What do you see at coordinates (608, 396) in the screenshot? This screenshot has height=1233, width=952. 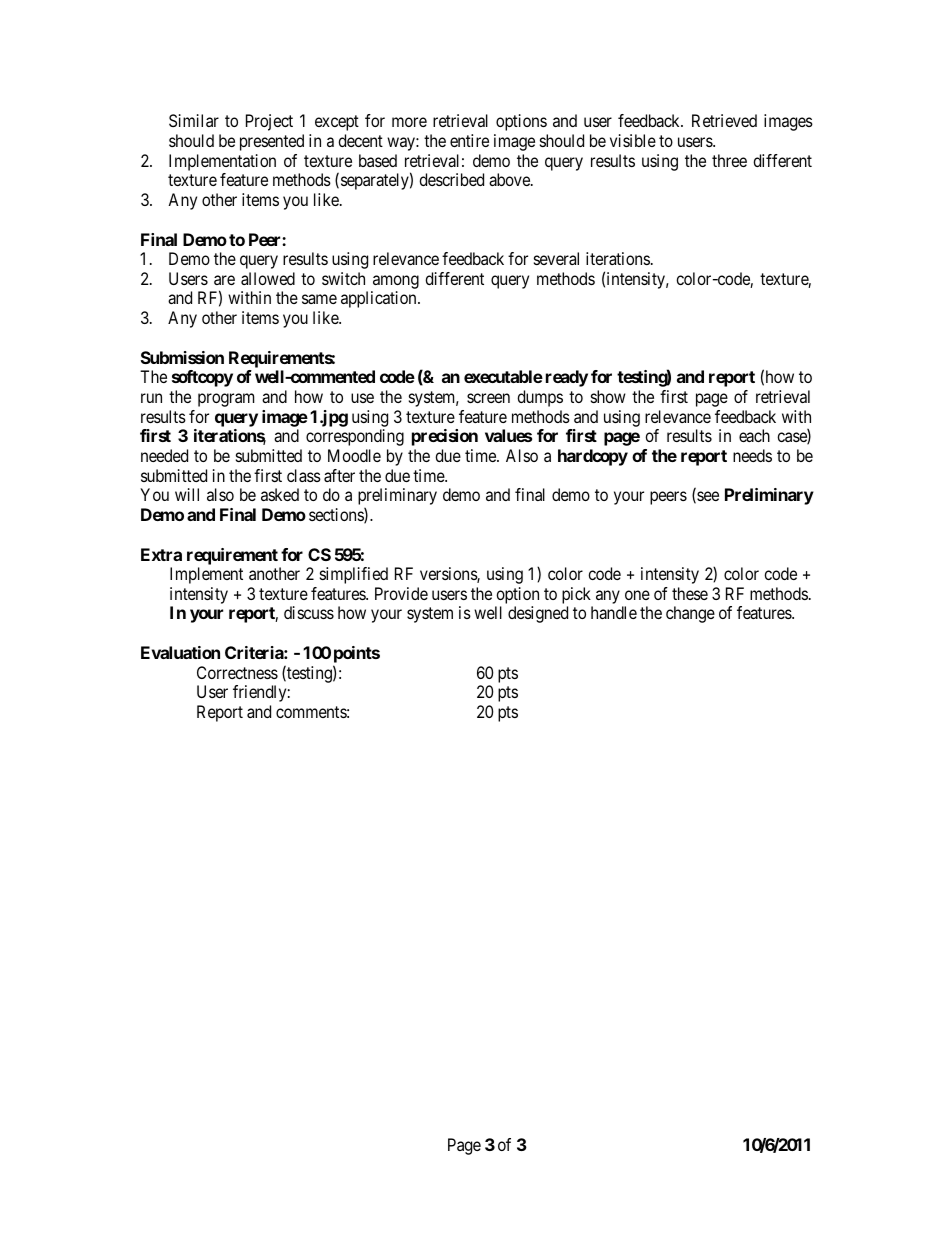 I see `show` at bounding box center [608, 396].
